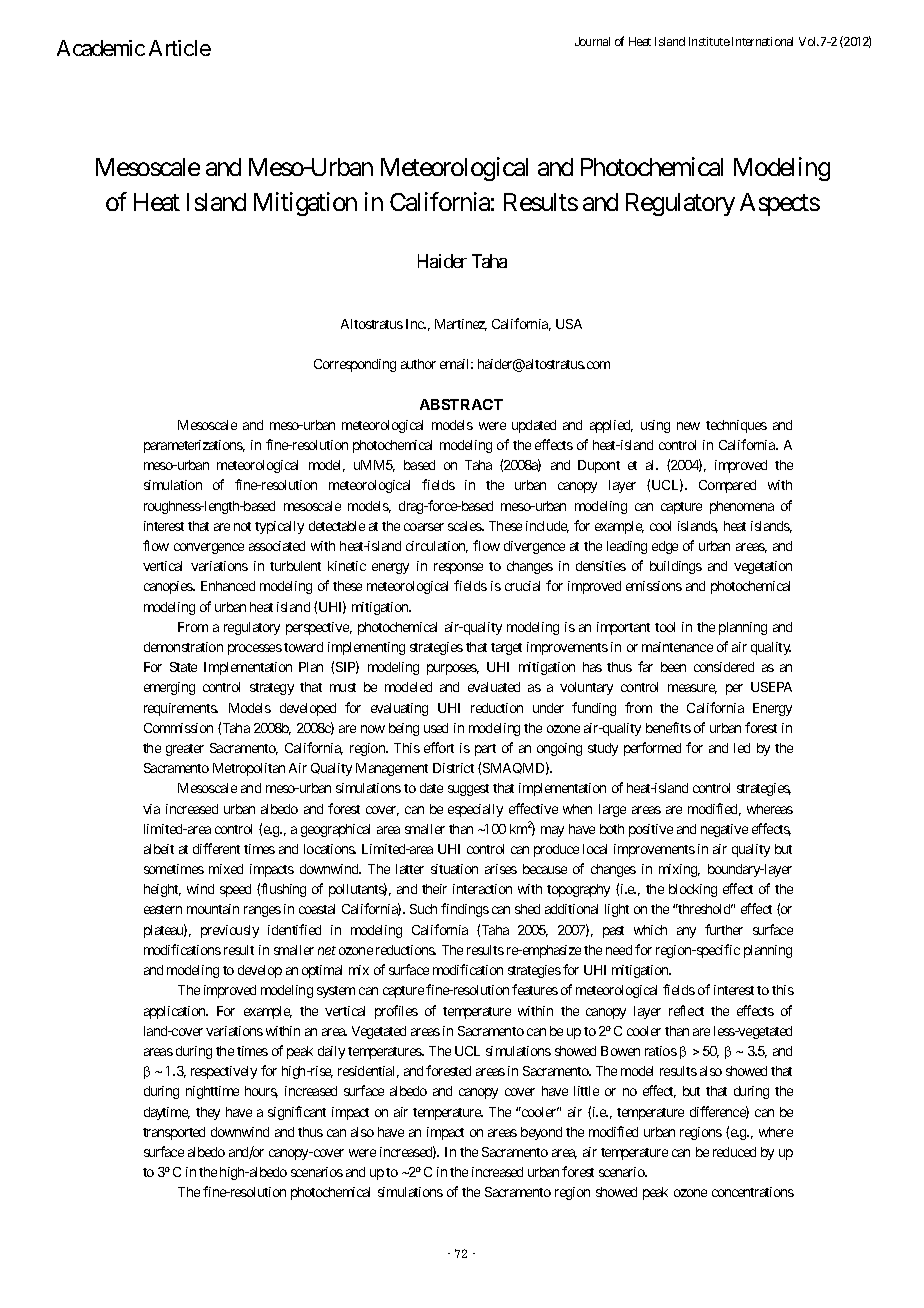 This page has height=1308, width=924. What do you see at coordinates (688, 426) in the page?
I see `new` at bounding box center [688, 426].
